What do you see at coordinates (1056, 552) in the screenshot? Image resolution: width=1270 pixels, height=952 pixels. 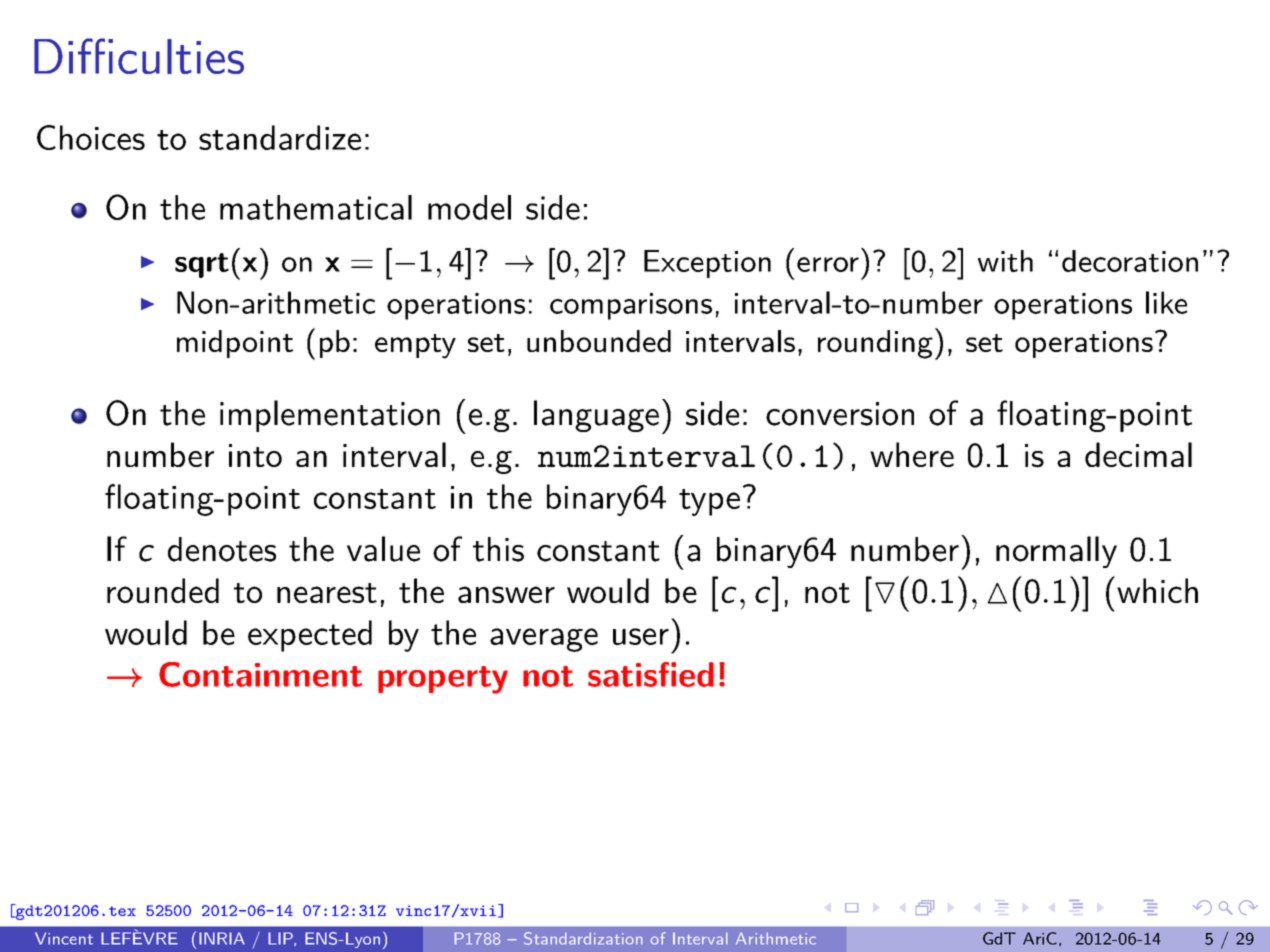 I see `normally` at bounding box center [1056, 552].
